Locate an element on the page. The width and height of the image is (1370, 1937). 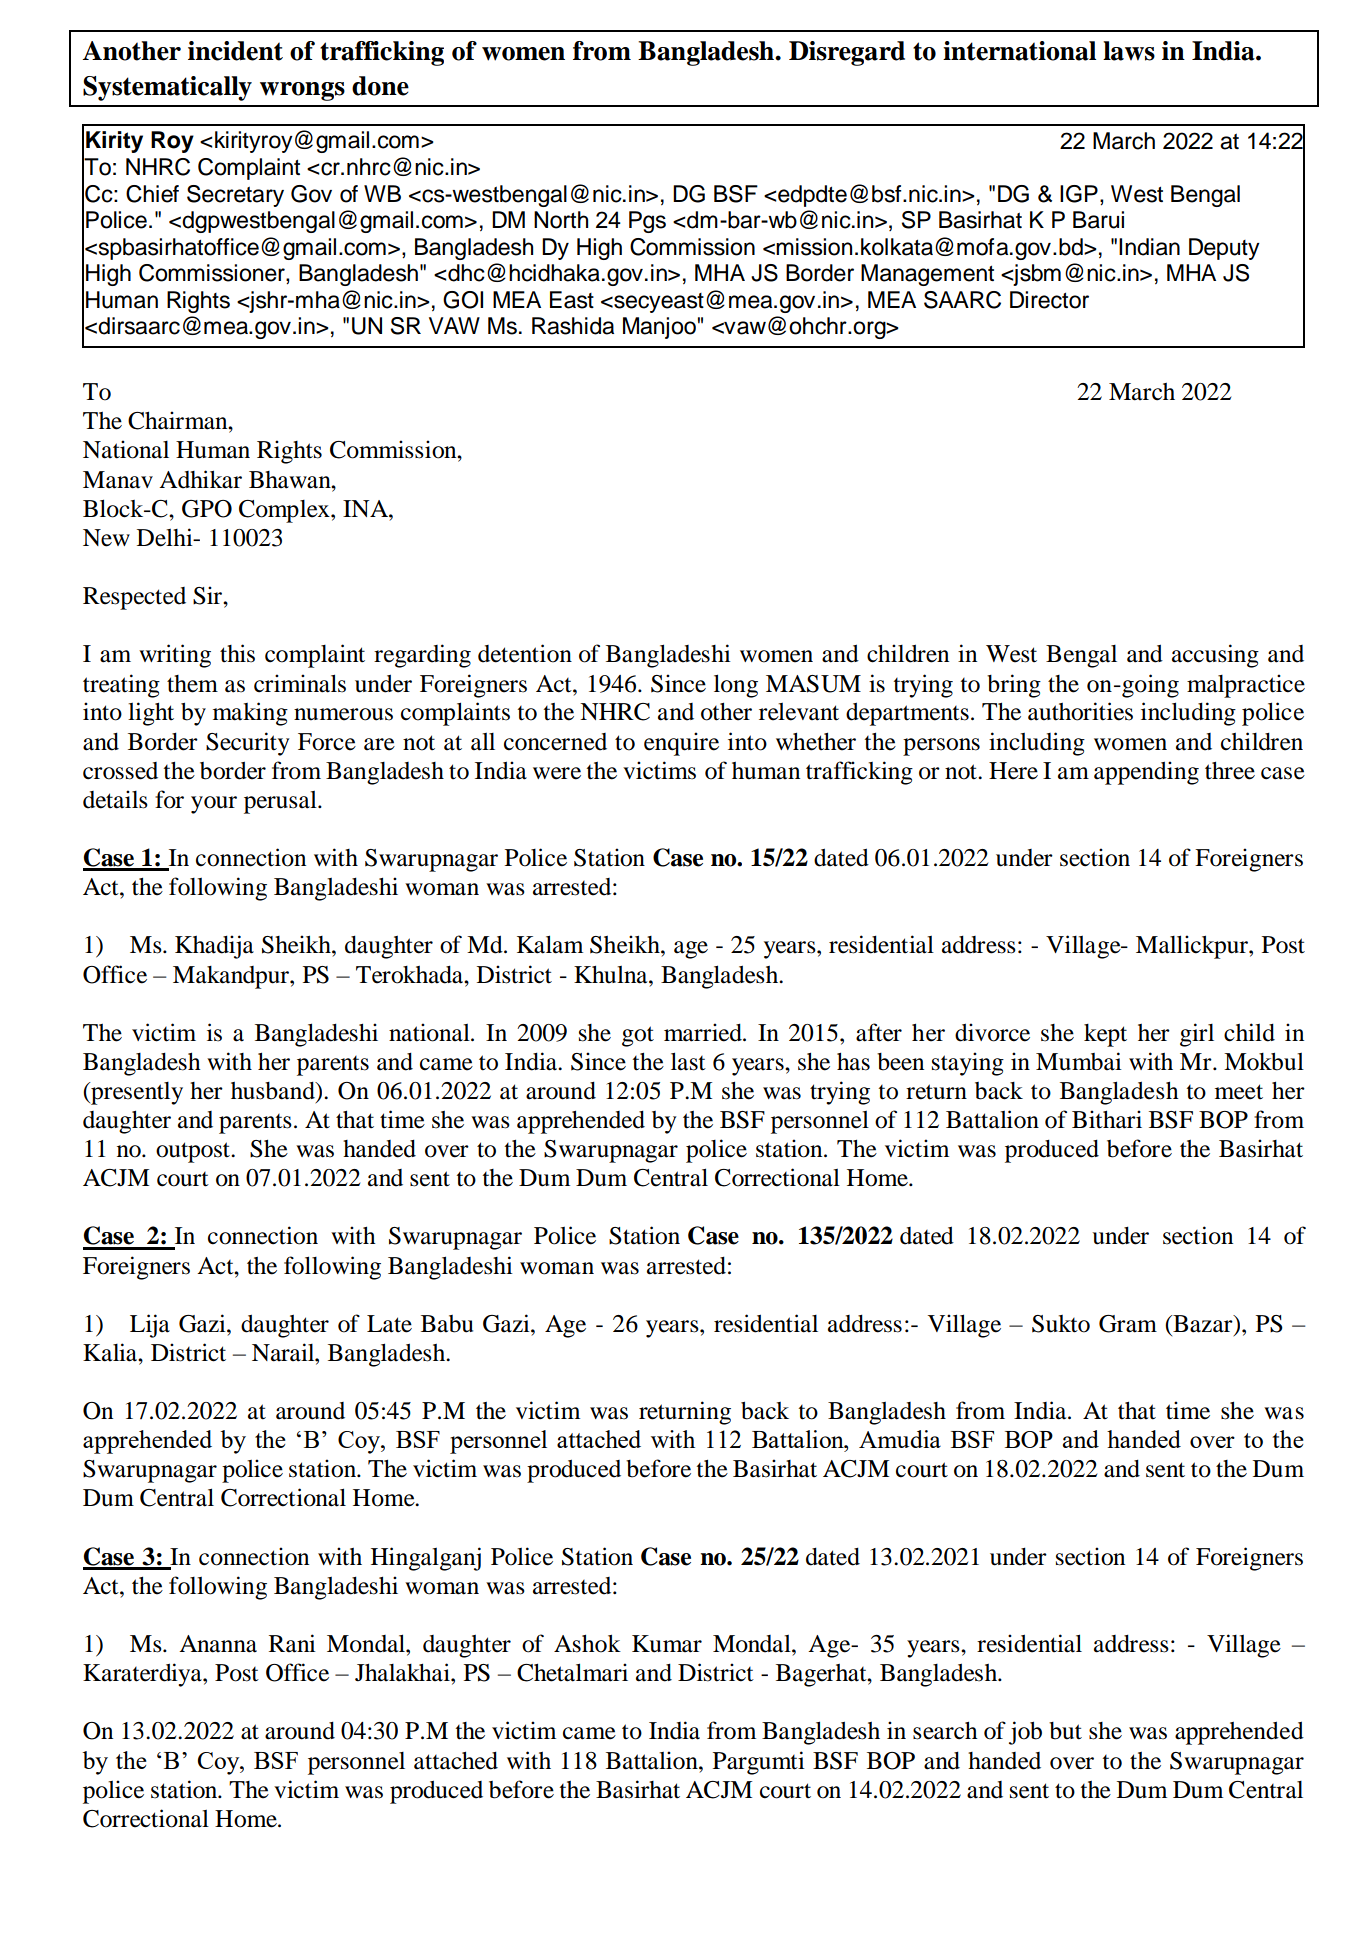
laws is located at coordinates (1129, 51).
